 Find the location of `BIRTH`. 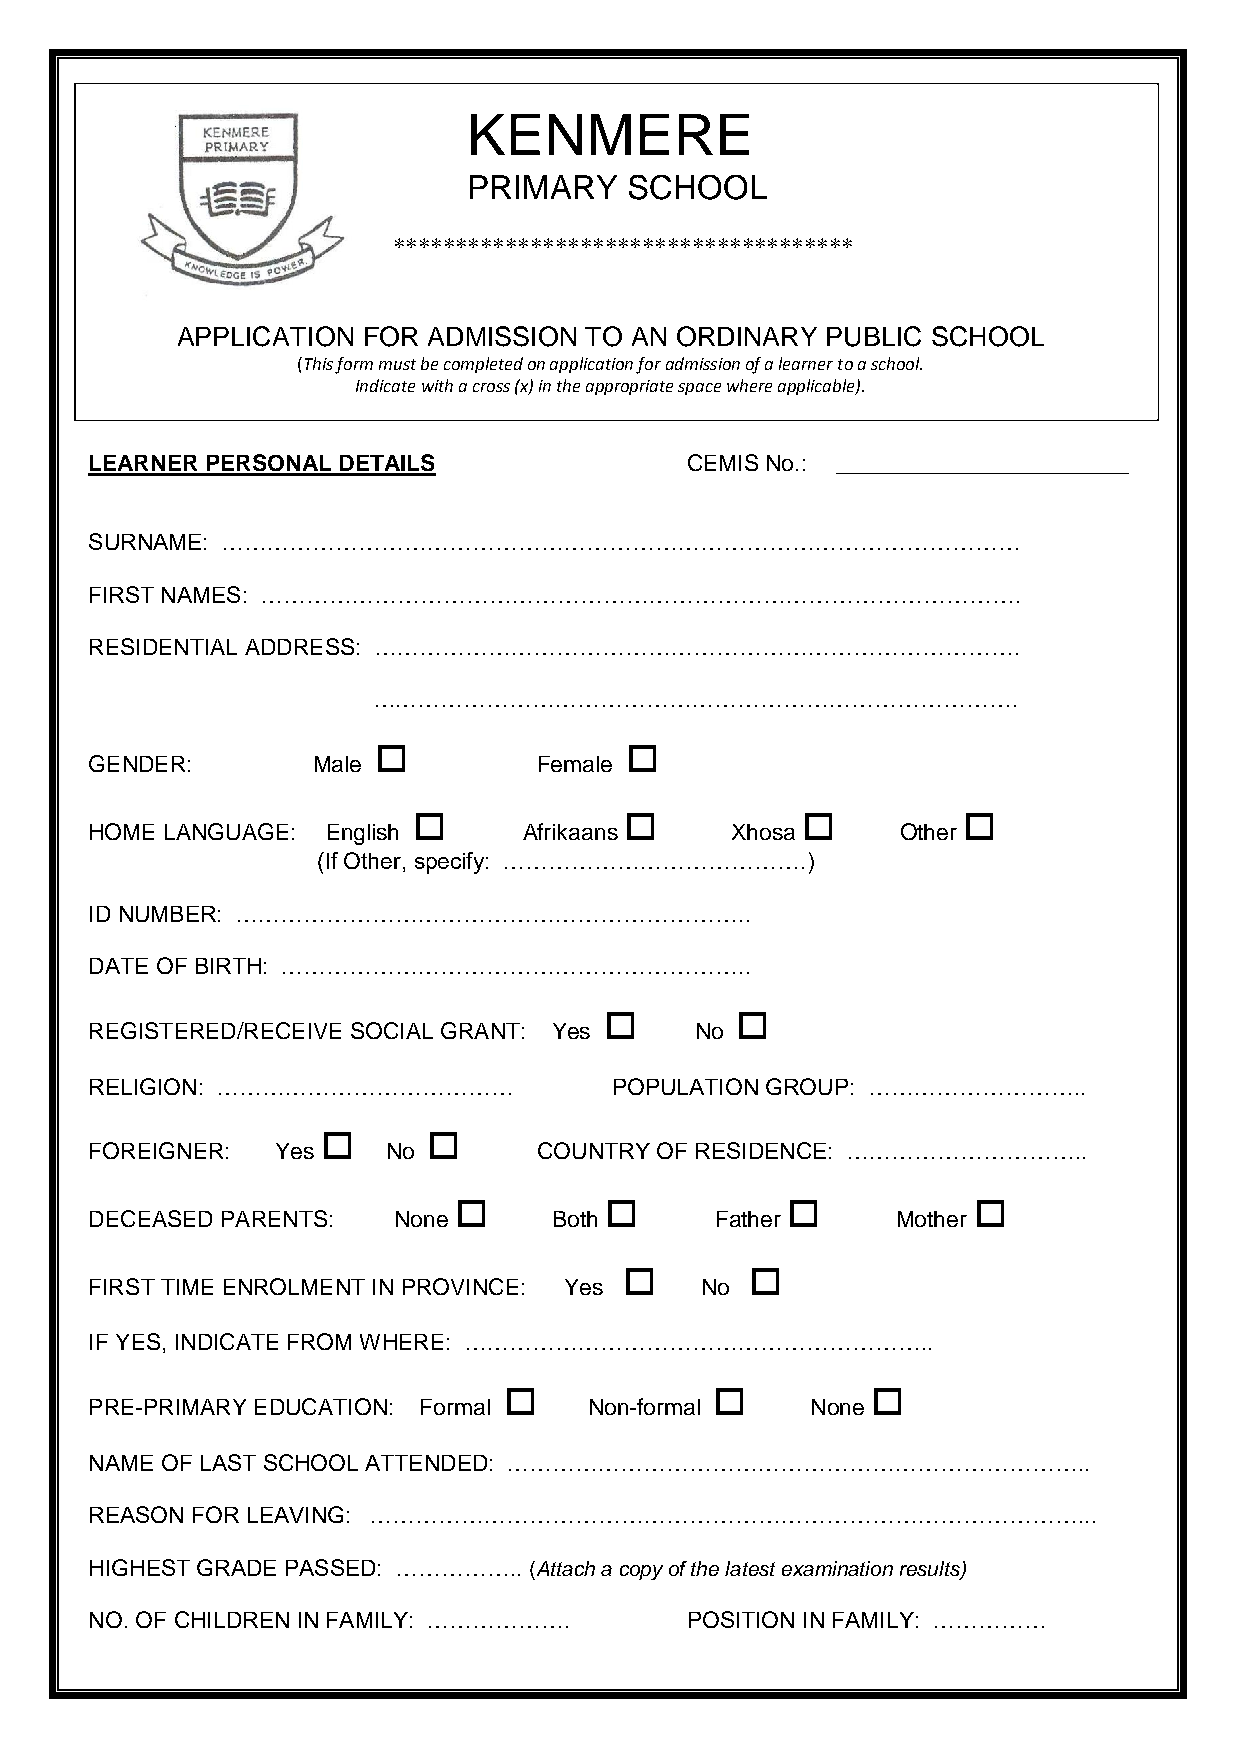

BIRTH is located at coordinates (228, 966).
